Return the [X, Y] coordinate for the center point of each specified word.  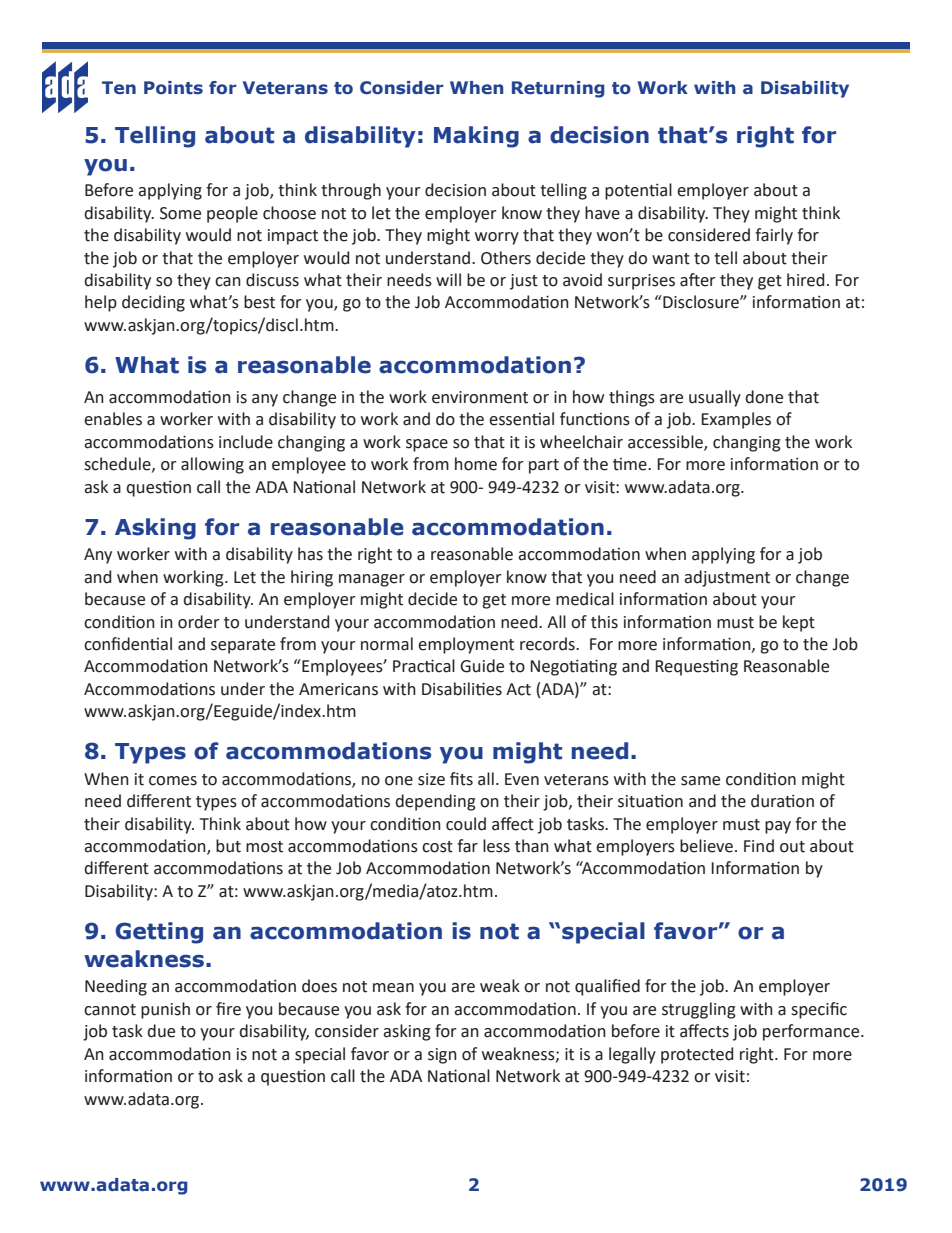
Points [173, 88]
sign [442, 1056]
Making [476, 137]
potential [638, 191]
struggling [699, 1010]
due [161, 1031]
